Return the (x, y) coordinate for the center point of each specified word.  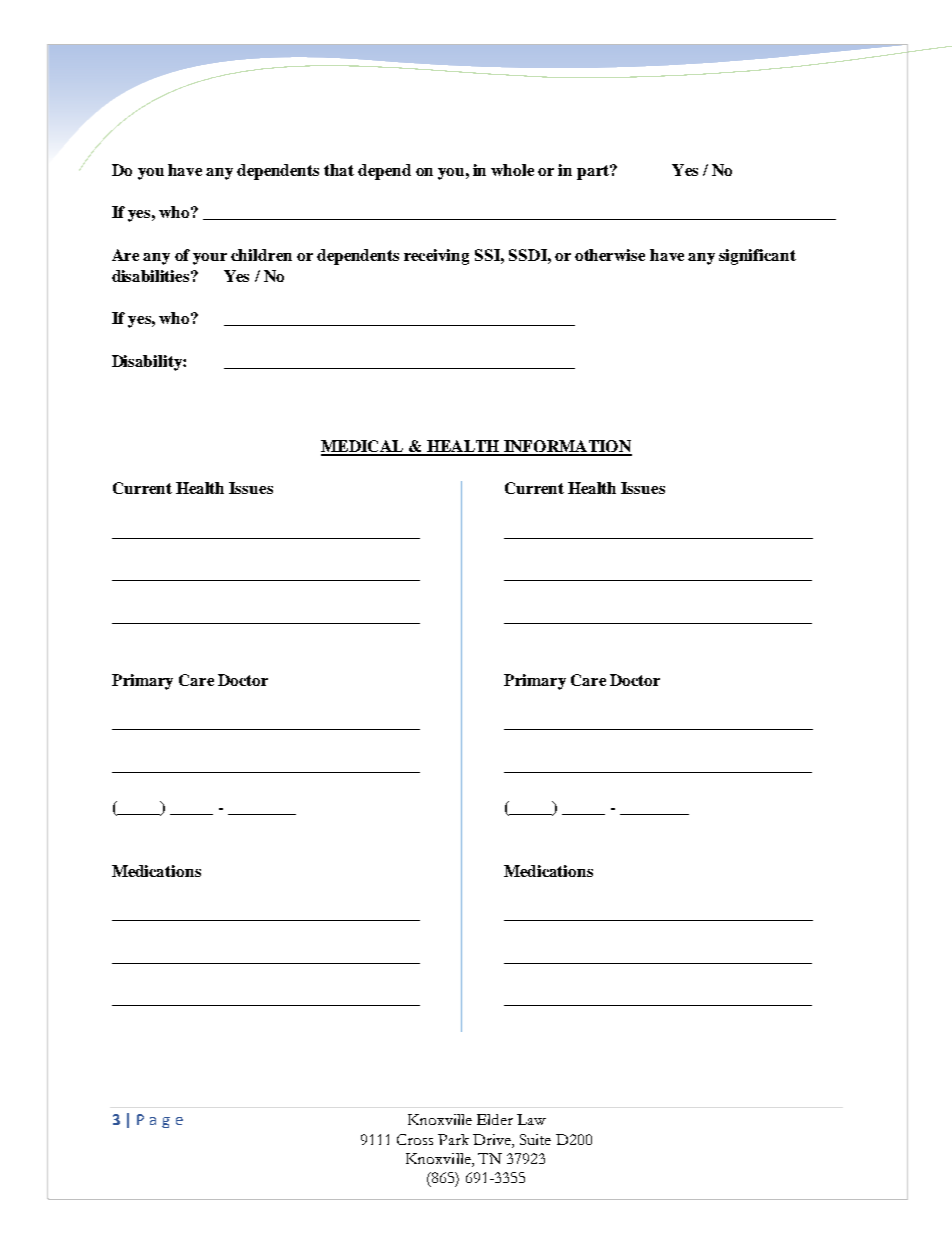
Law (531, 1119)
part (594, 172)
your (210, 259)
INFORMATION (567, 447)
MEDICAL (363, 447)
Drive (493, 1141)
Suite (535, 1139)
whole (512, 170)
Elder (495, 1119)
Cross (415, 1139)
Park (453, 1139)
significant (757, 257)
